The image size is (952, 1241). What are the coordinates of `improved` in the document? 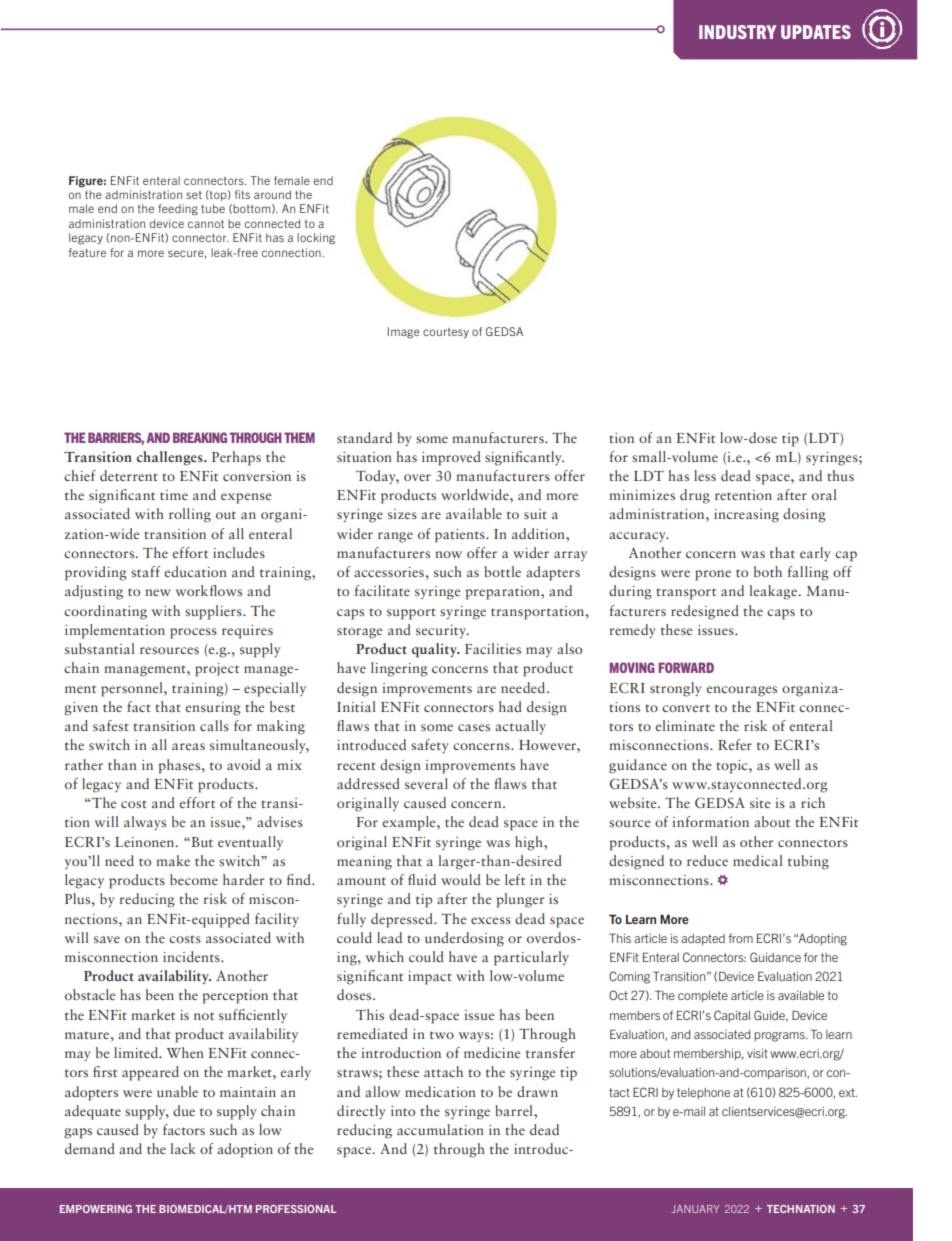 It's located at (451, 458).
